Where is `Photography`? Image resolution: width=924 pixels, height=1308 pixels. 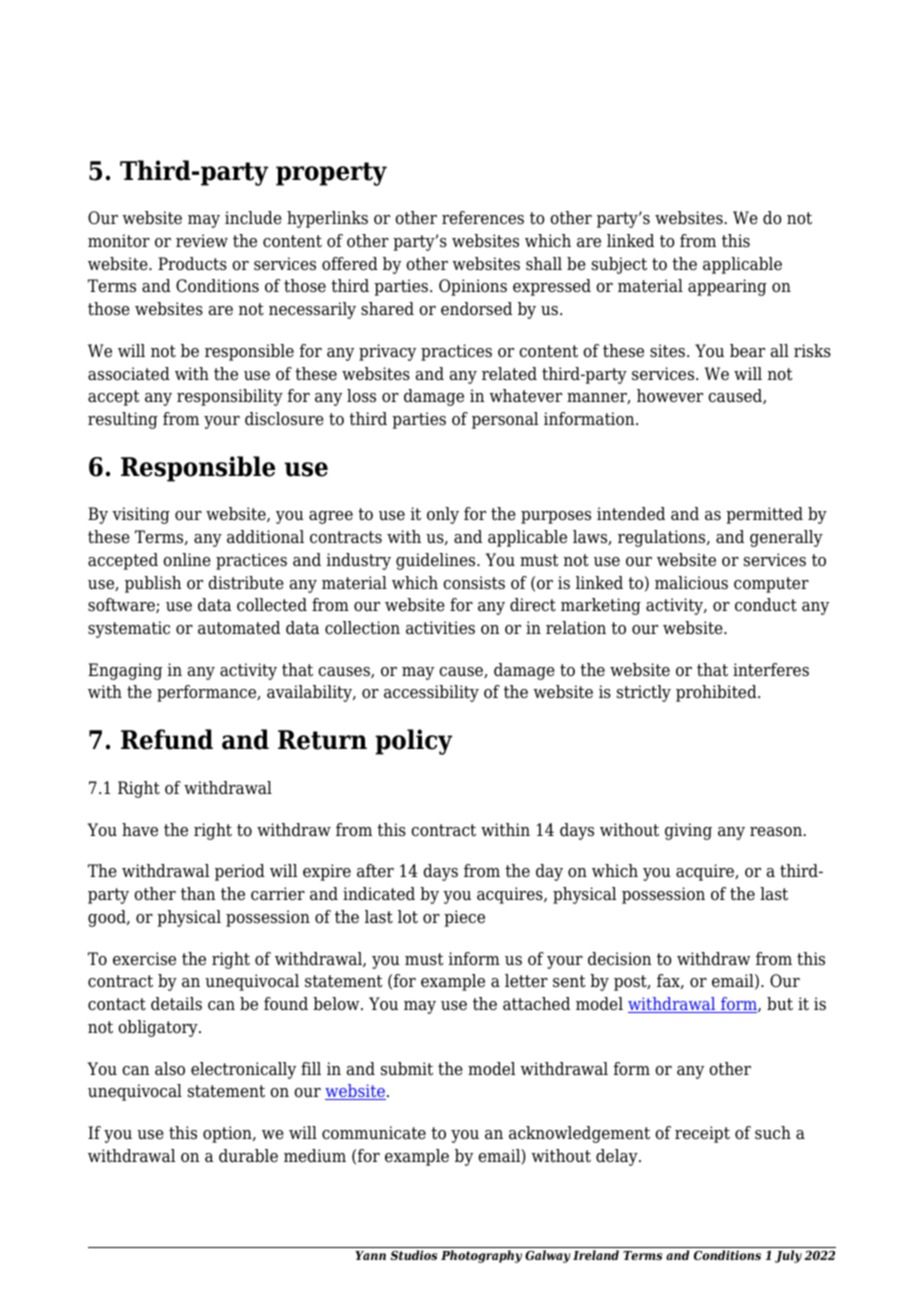
Photography is located at coordinates (481, 1256).
